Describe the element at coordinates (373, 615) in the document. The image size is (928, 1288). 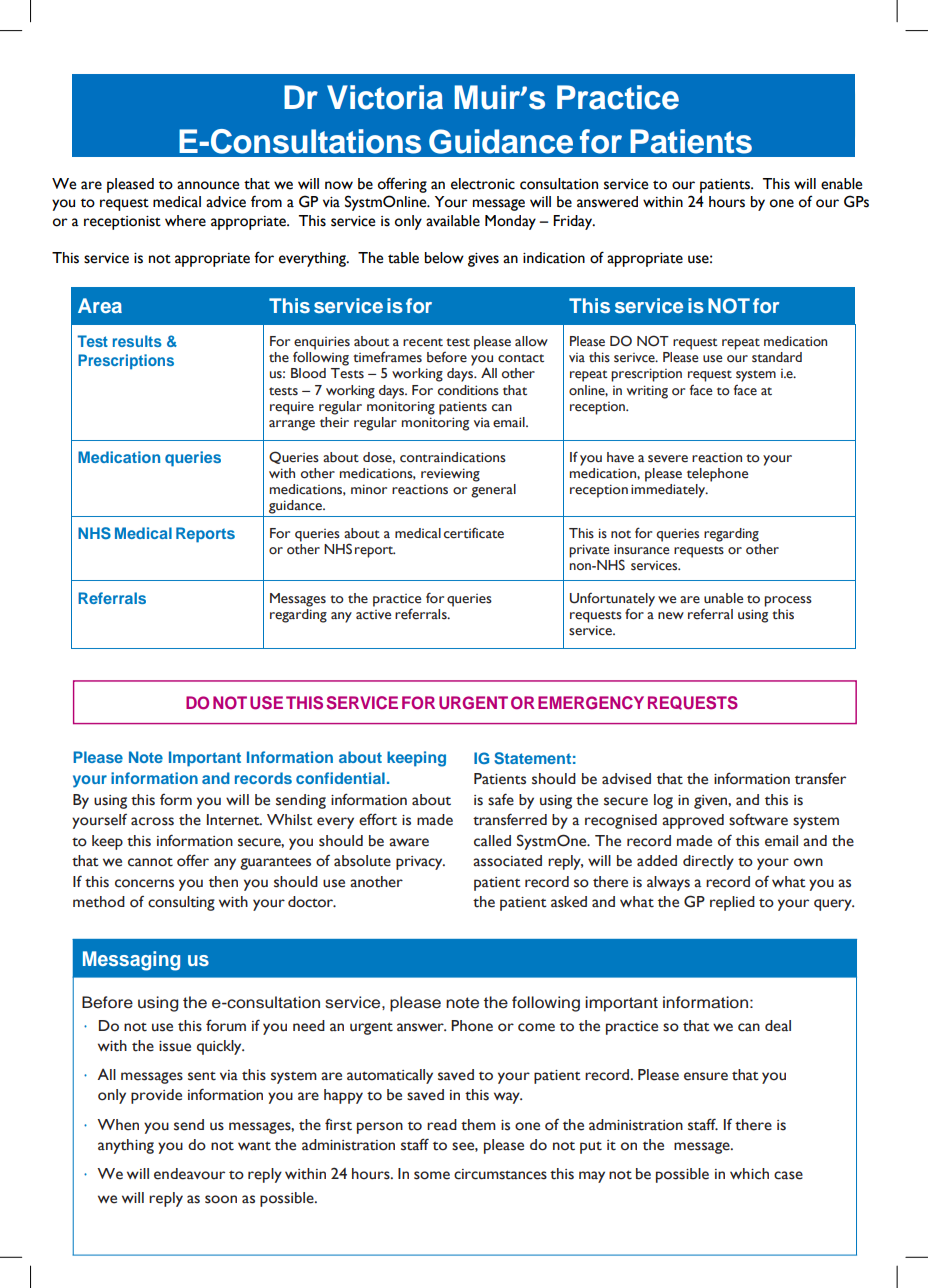
I see `active` at that location.
